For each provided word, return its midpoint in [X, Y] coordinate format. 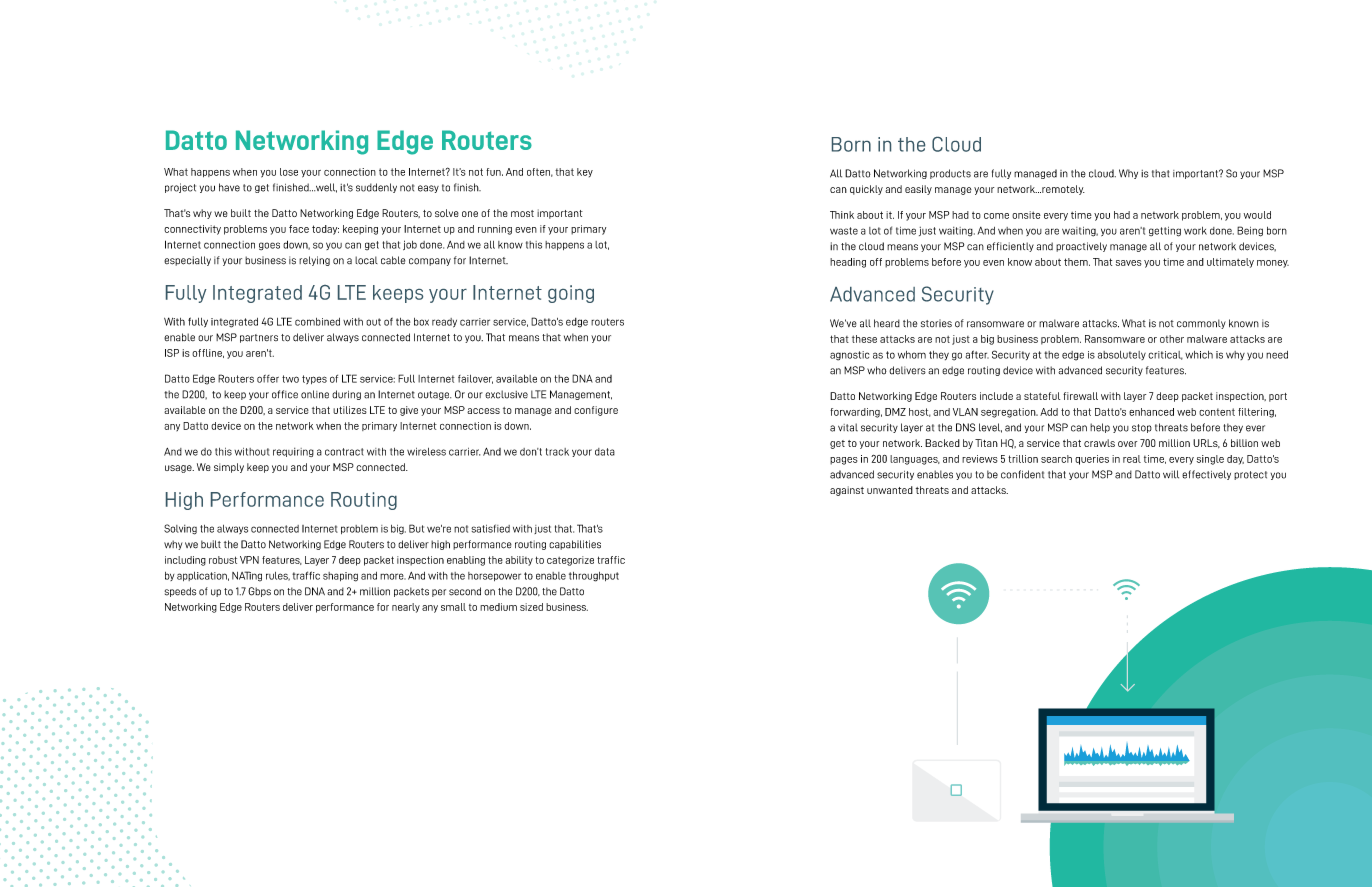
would [1257, 215]
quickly [866, 190]
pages [843, 461]
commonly [1201, 324]
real [1132, 459]
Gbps [259, 592]
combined [317, 322]
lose [289, 172]
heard [887, 323]
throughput [594, 577]
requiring [293, 452]
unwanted [890, 490]
